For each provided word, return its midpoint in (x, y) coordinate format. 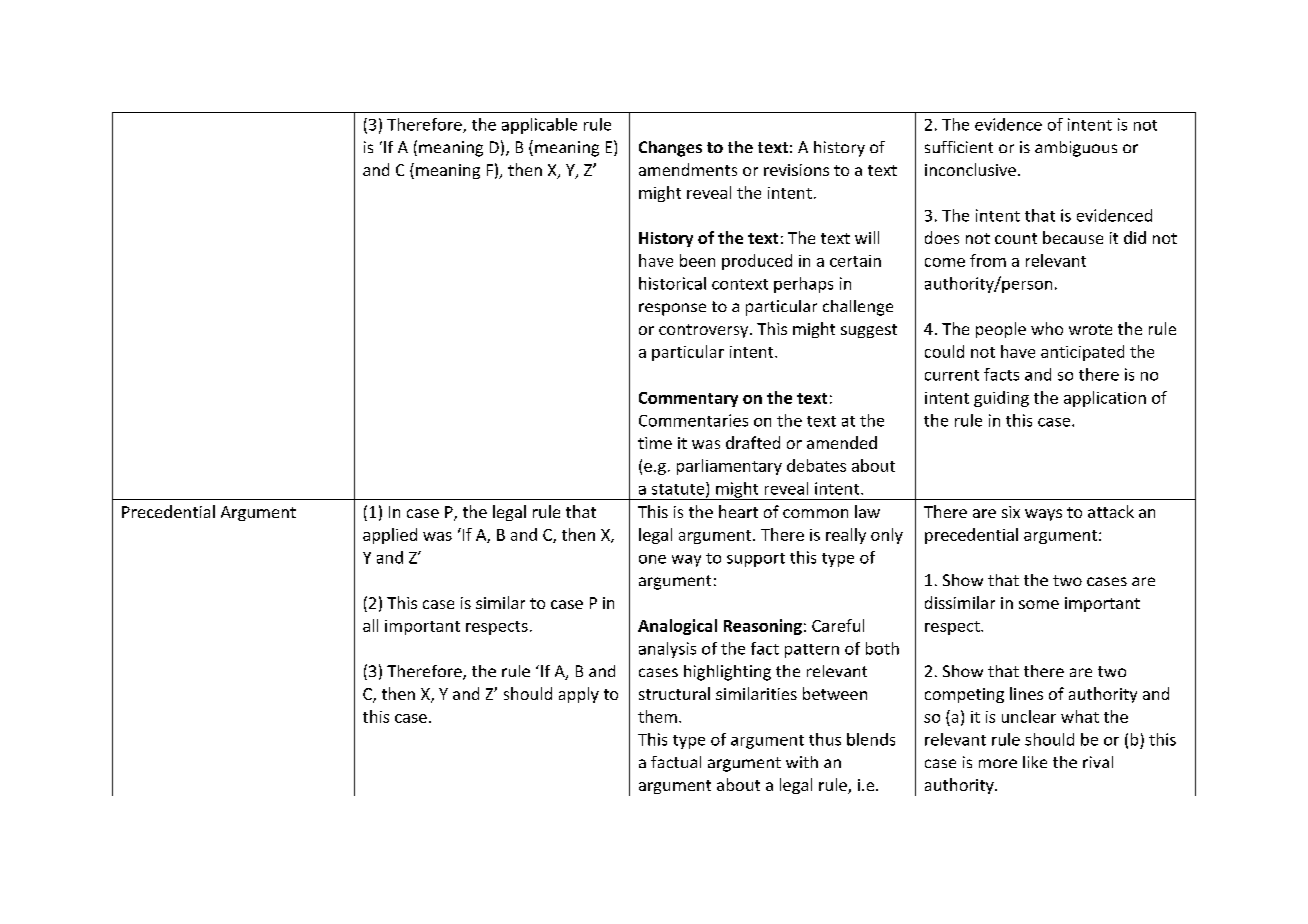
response (672, 309)
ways (1043, 515)
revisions (796, 170)
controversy (705, 331)
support (756, 560)
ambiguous (1076, 149)
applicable (539, 126)
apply (579, 695)
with (802, 762)
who (1047, 328)
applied (390, 536)
